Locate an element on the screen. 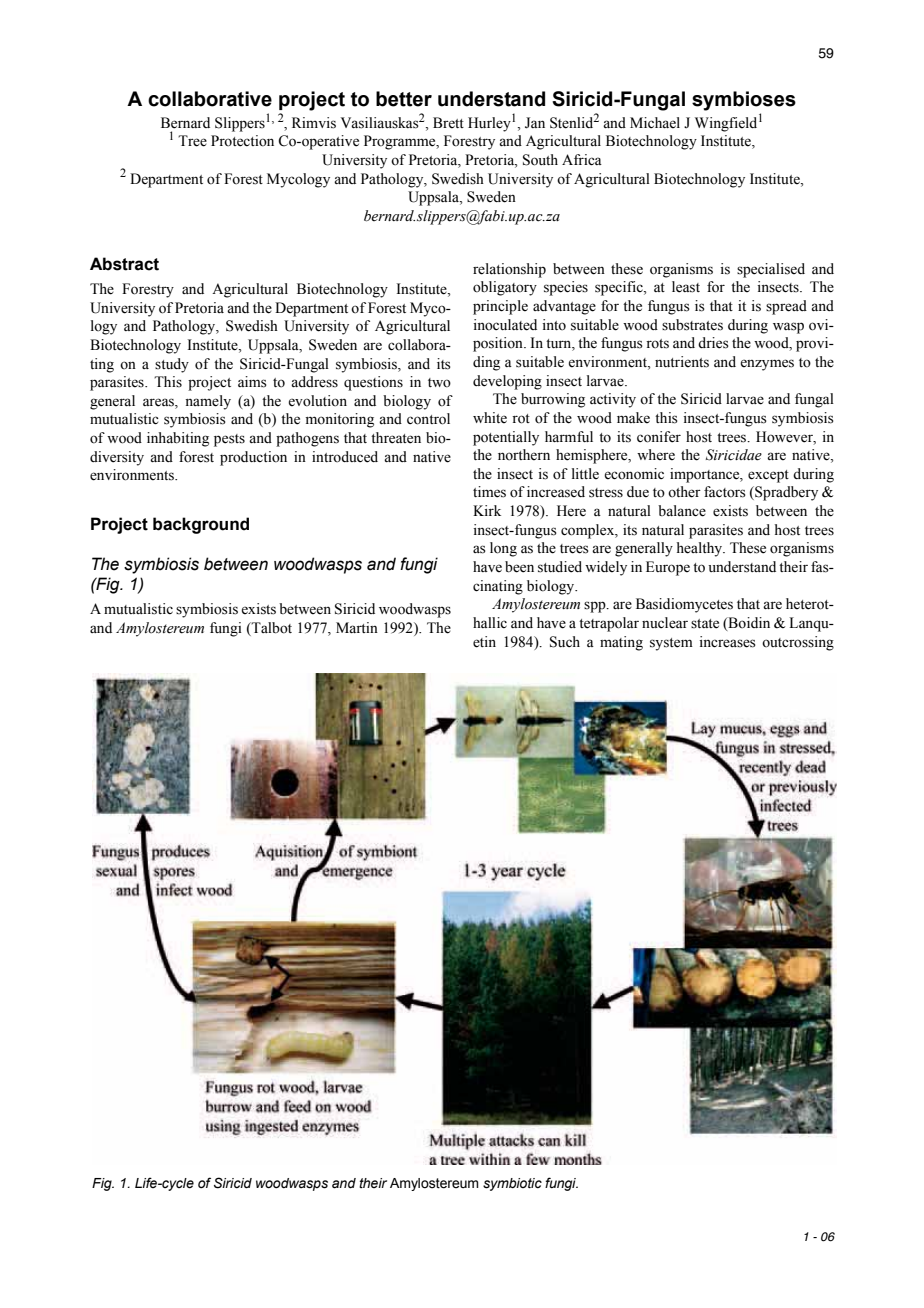  Protection is located at coordinates (242, 141).
